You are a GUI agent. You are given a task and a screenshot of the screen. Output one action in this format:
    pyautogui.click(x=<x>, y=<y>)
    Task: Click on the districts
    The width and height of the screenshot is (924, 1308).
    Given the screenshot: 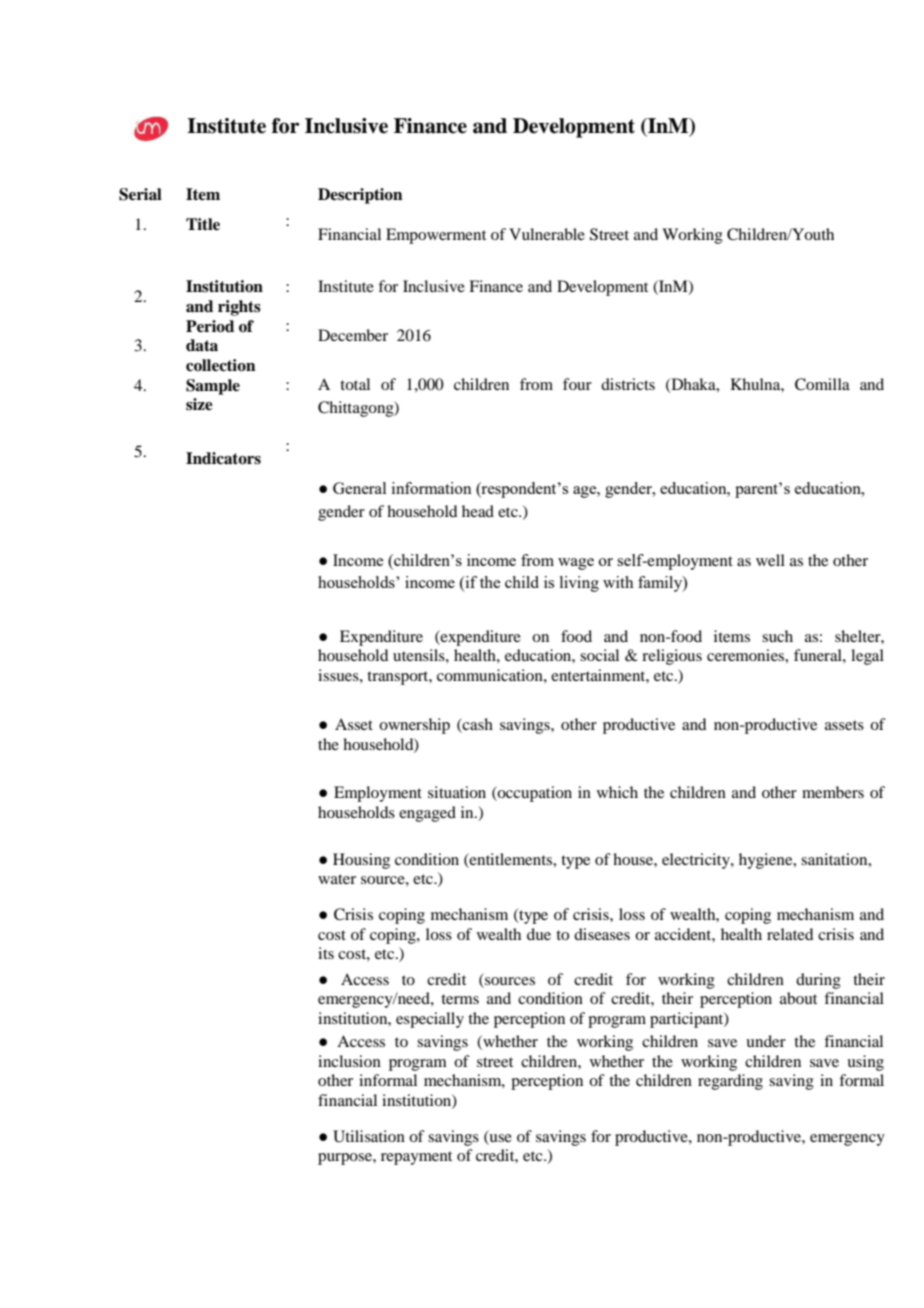 What is the action you would take?
    pyautogui.click(x=628, y=384)
